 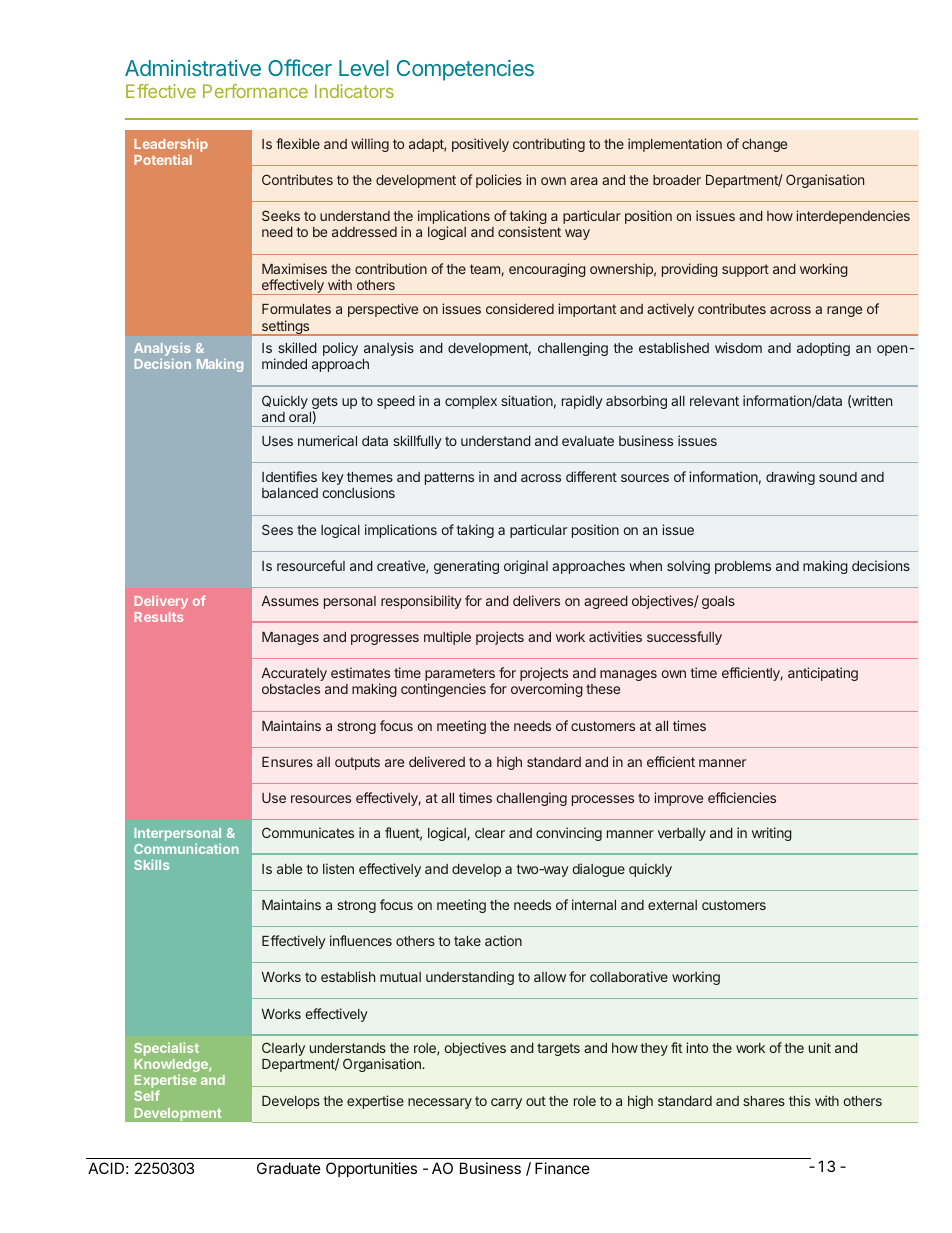 I want to click on change, so click(x=764, y=145).
